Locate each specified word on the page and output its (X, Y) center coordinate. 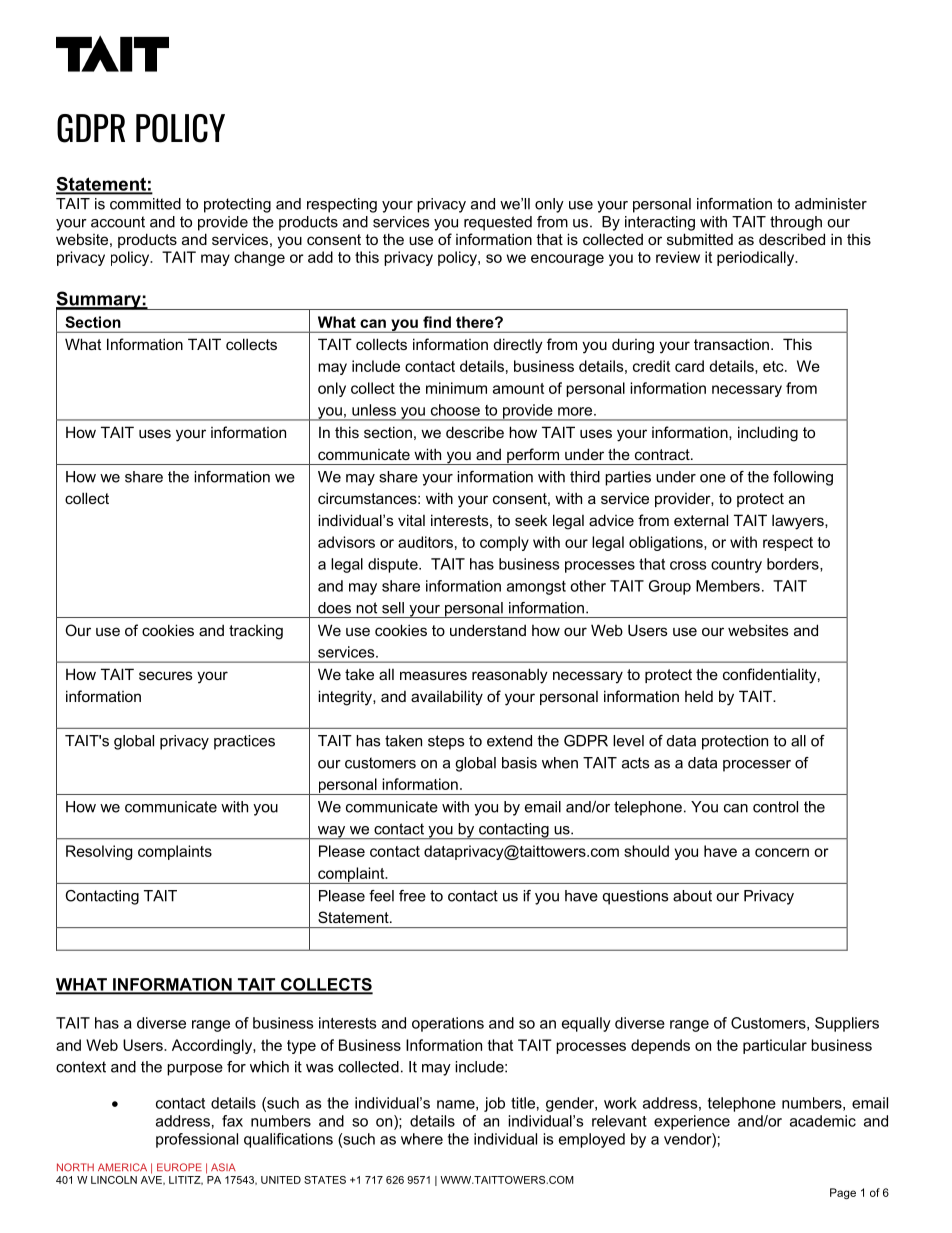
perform (533, 456)
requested (498, 223)
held (699, 696)
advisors (346, 542)
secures (166, 675)
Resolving (99, 852)
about (692, 896)
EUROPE (179, 1167)
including (768, 434)
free (412, 896)
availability (447, 698)
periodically (757, 258)
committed (145, 204)
